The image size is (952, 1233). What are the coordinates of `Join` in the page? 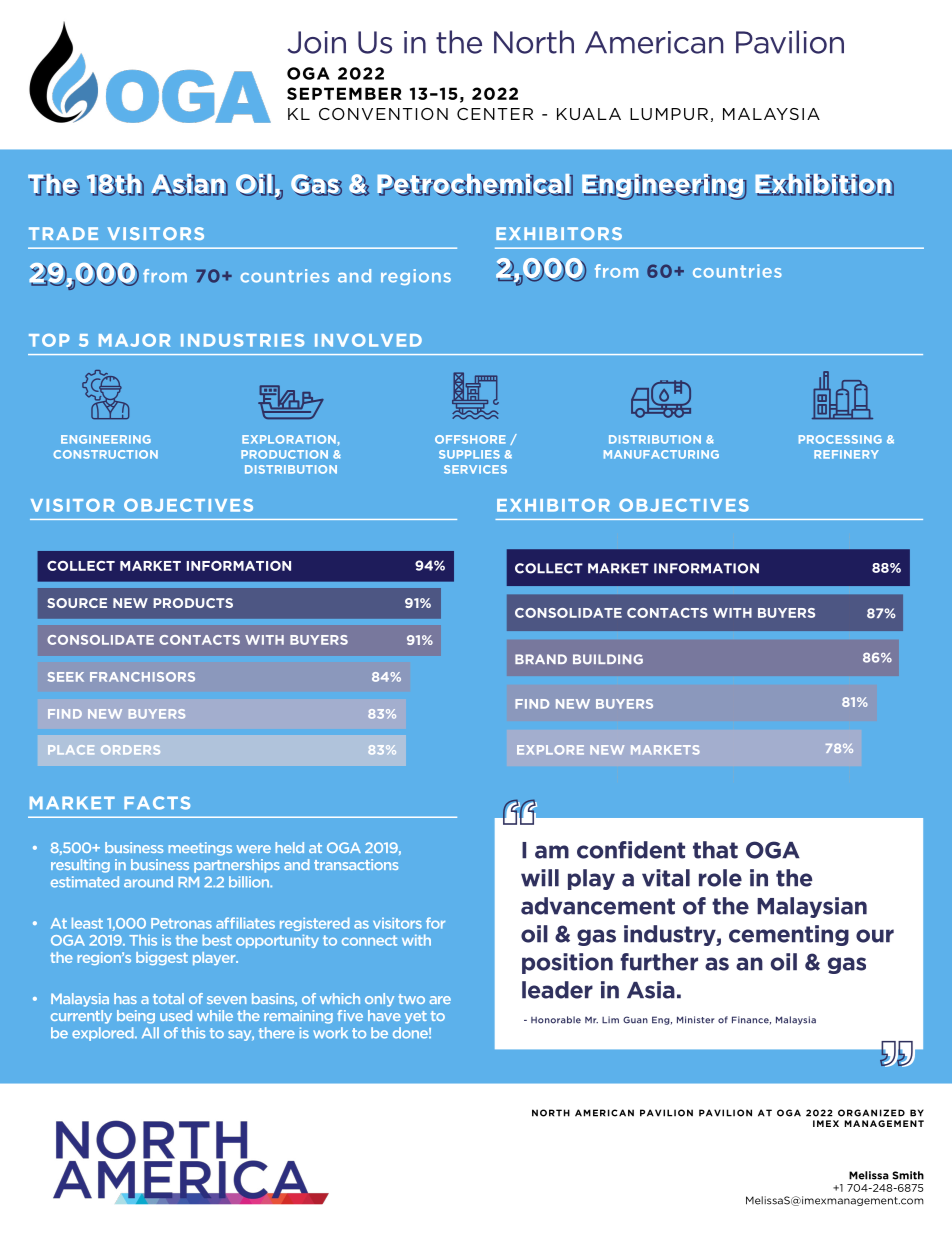 It's located at (317, 42).
